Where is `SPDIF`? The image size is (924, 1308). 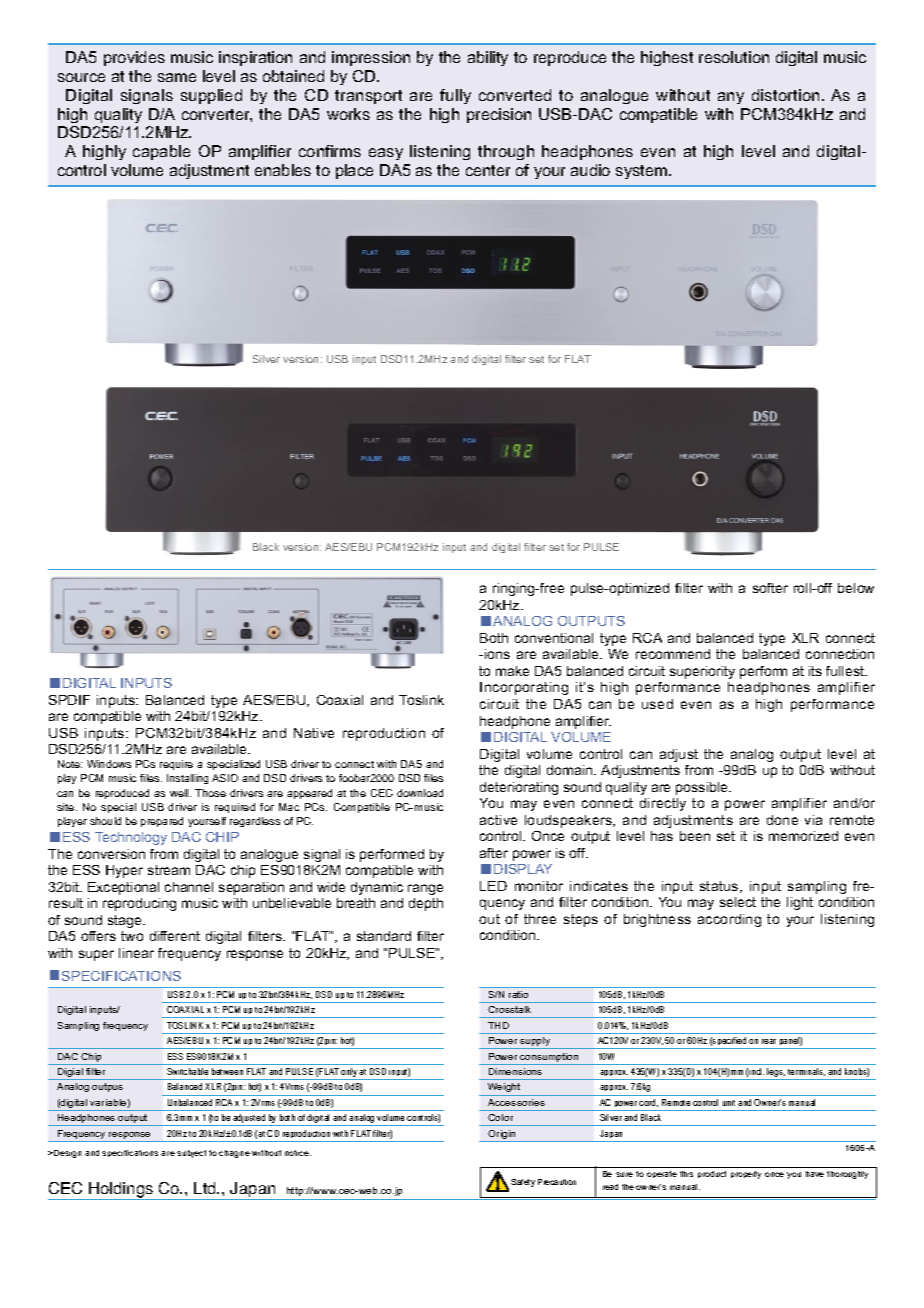
SPDIF is located at coordinates (69, 700).
